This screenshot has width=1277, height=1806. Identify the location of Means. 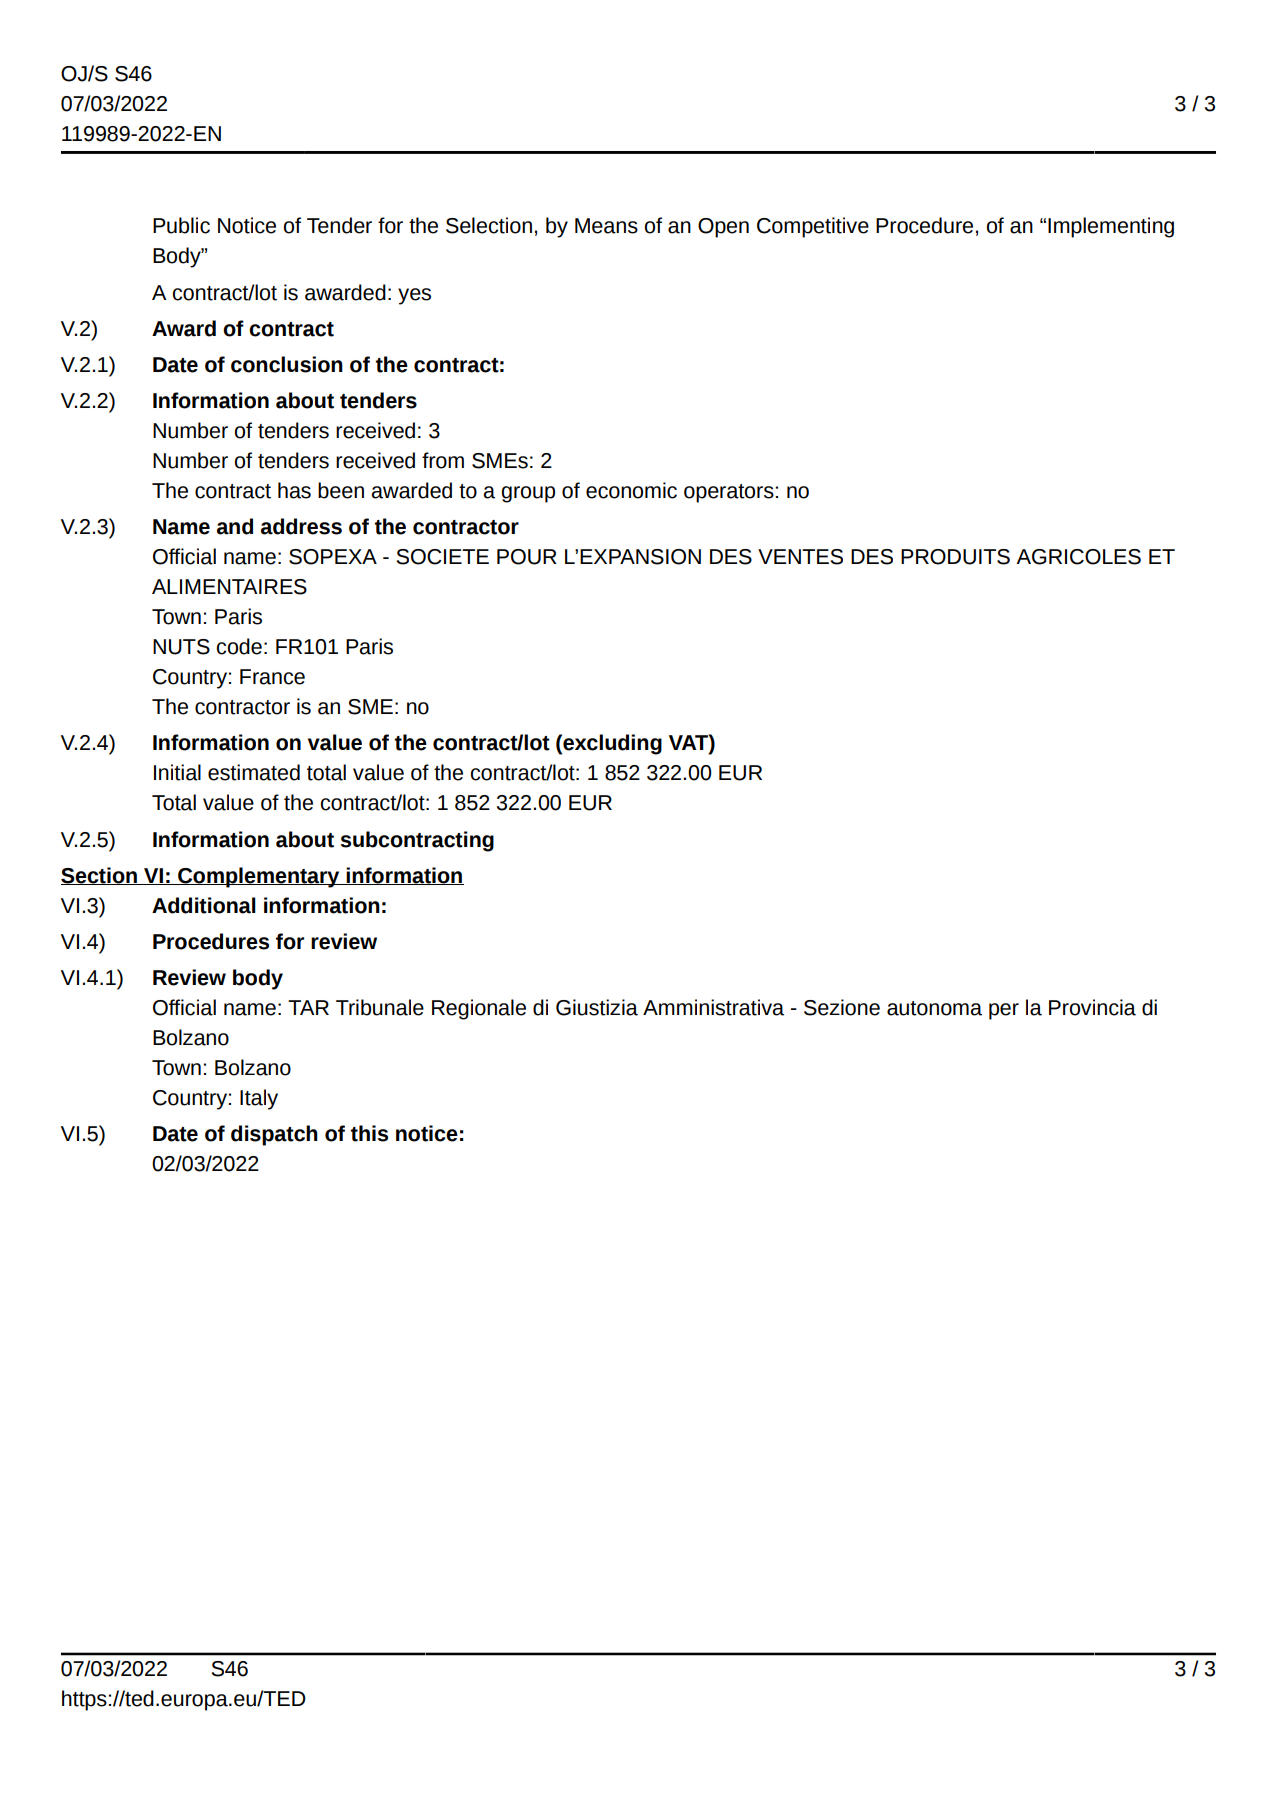
(606, 226).
